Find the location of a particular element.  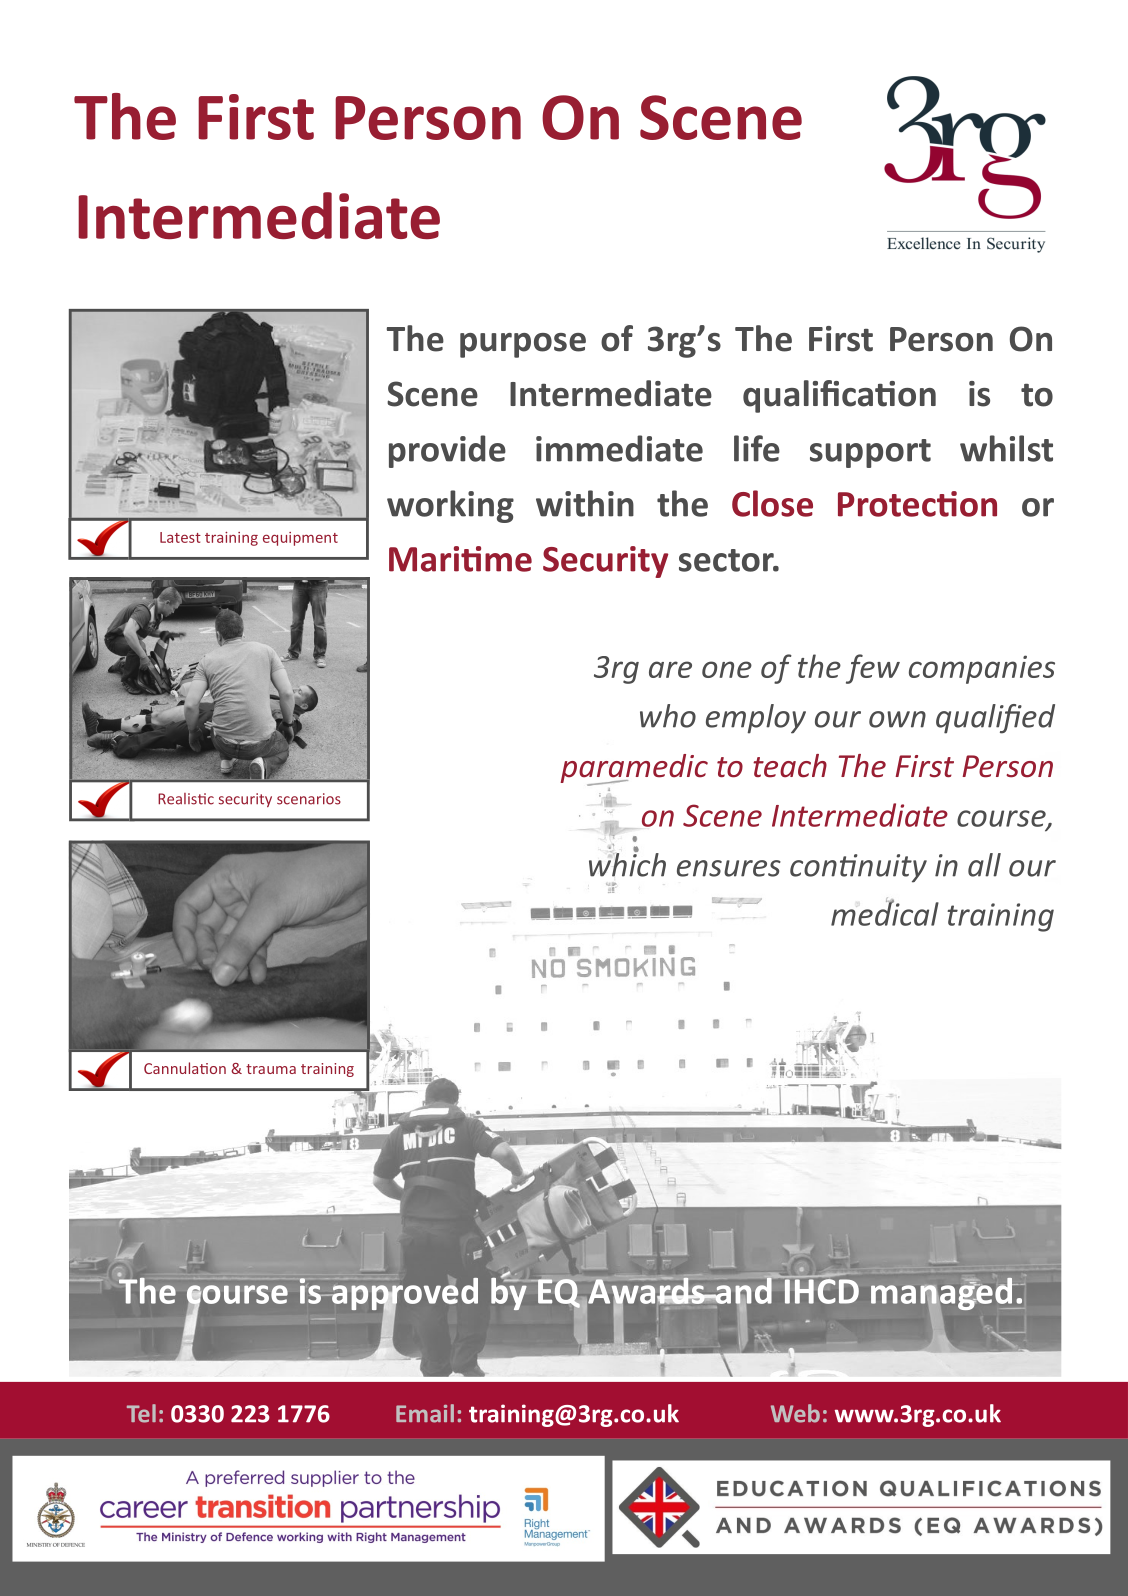

qualification is located at coordinates (839, 396).
